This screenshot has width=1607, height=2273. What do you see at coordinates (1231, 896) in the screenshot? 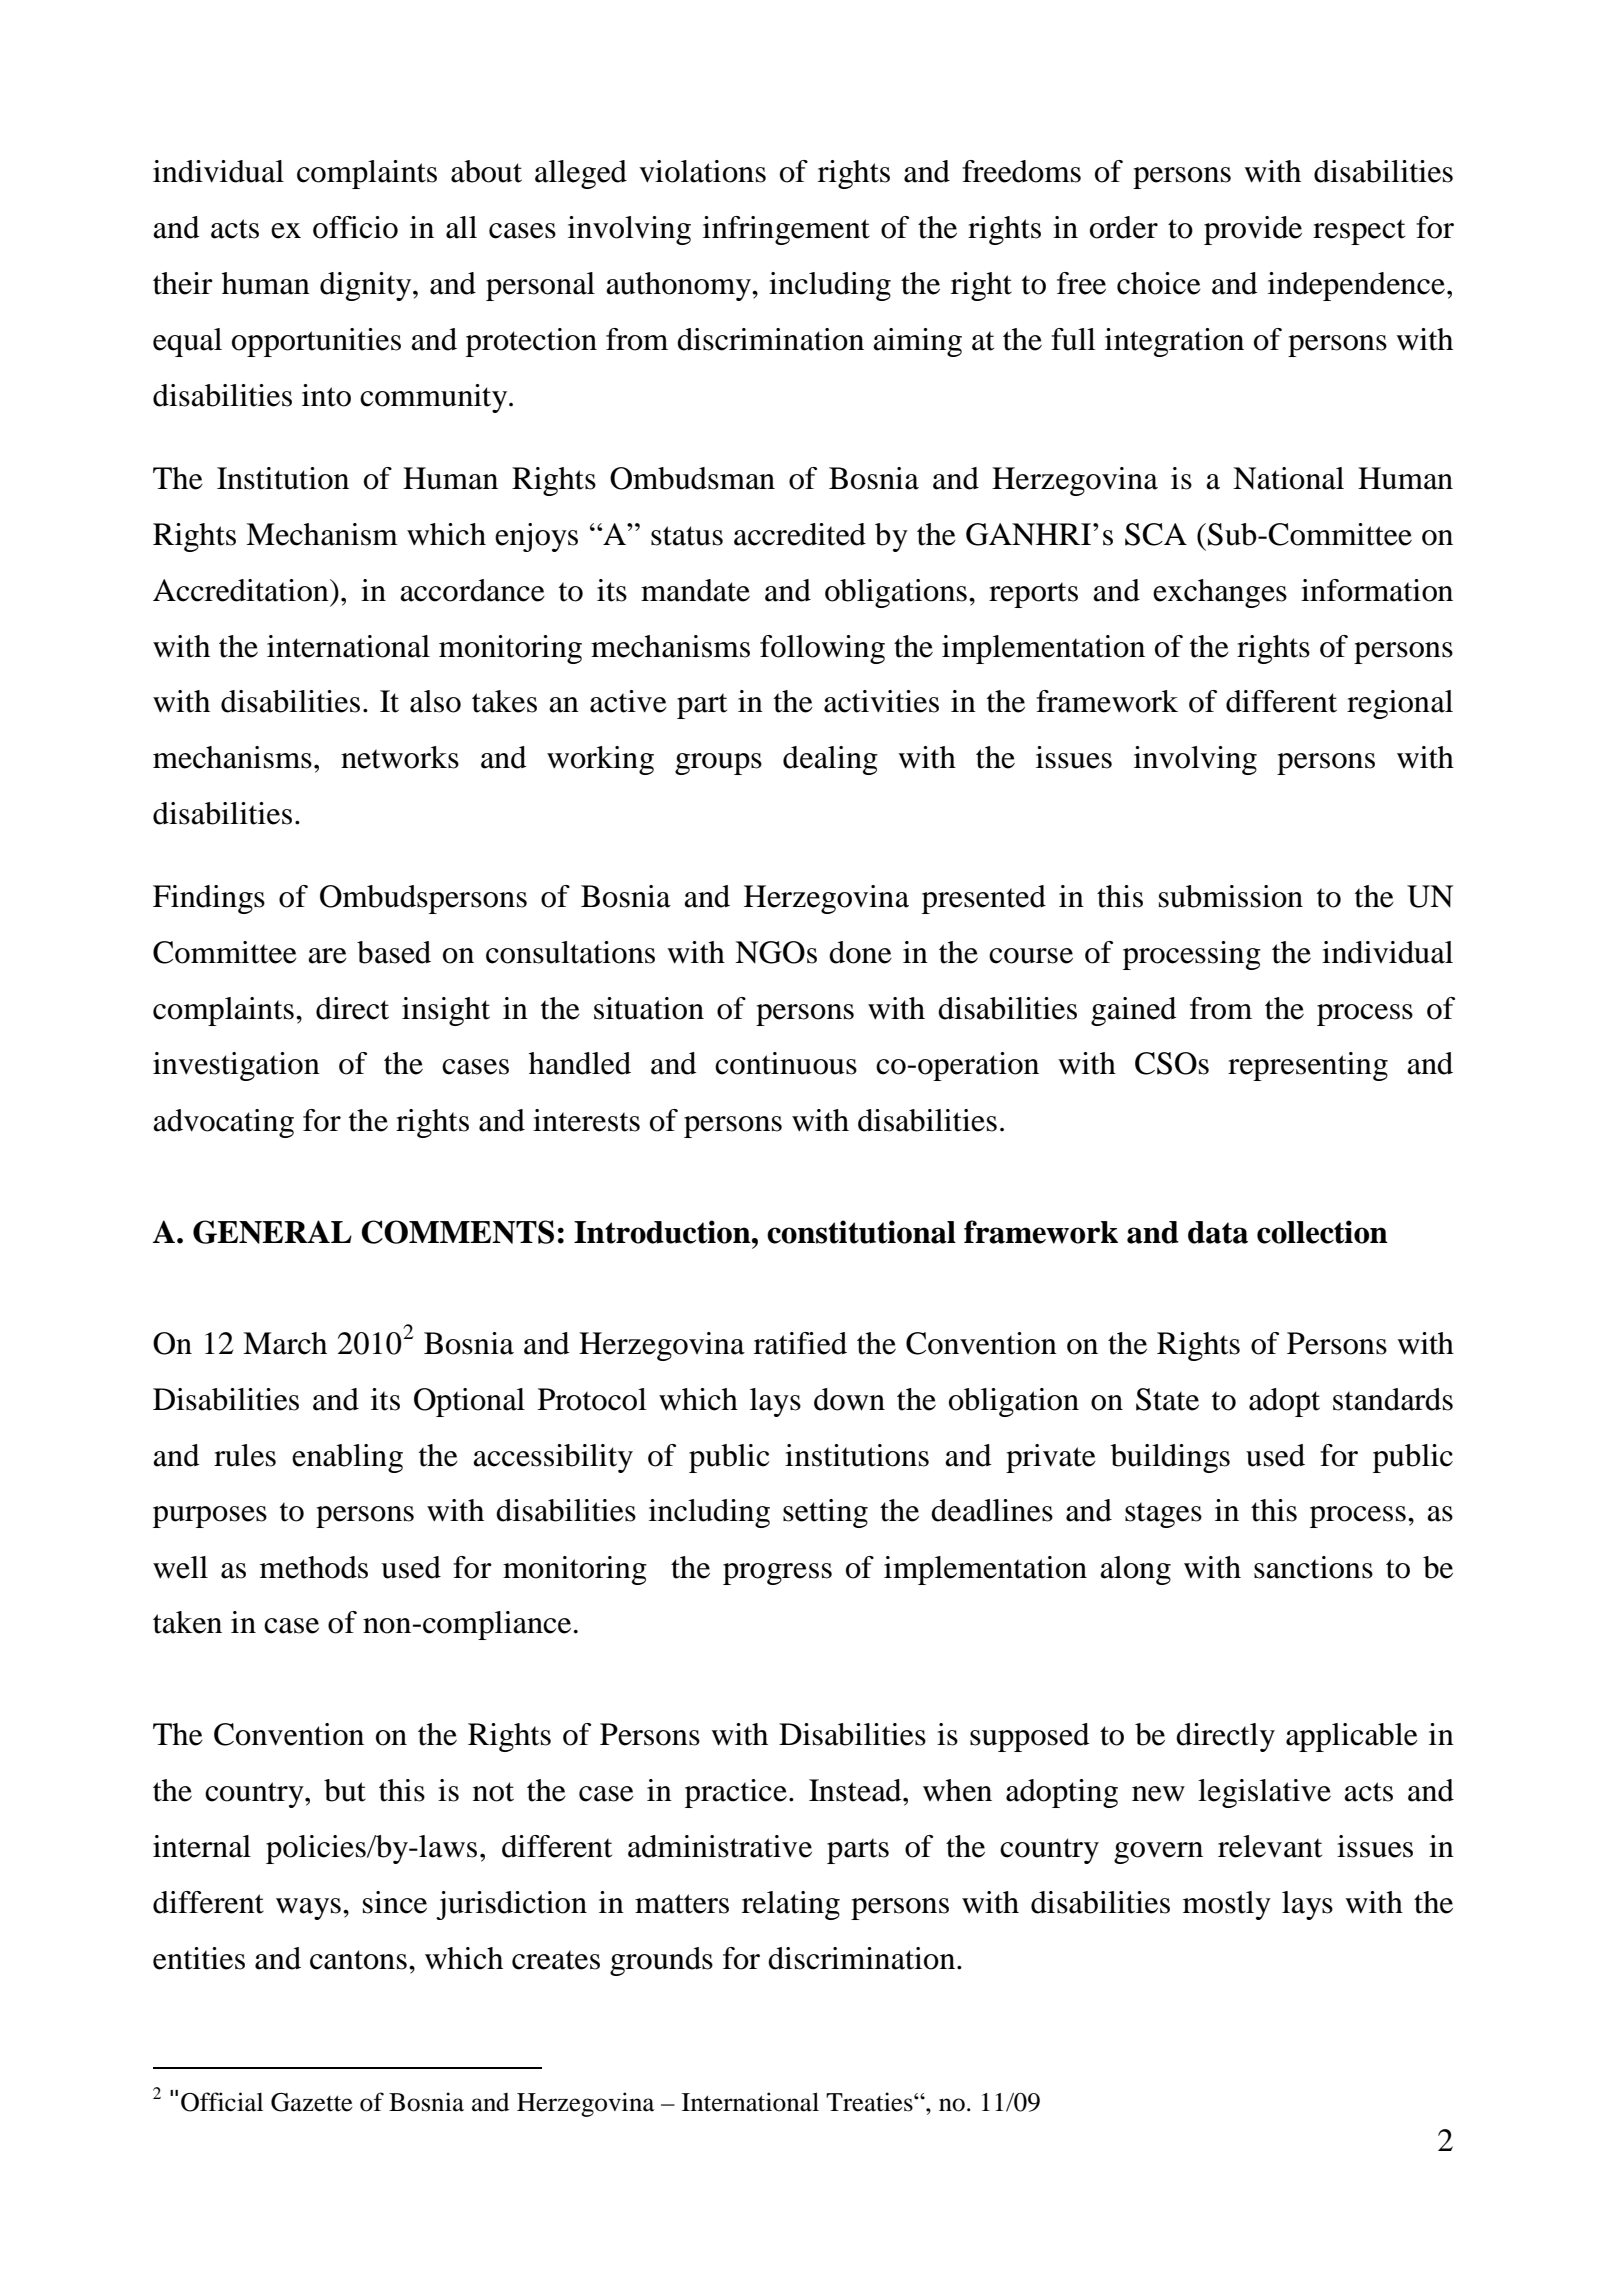
I see `submission` at bounding box center [1231, 896].
